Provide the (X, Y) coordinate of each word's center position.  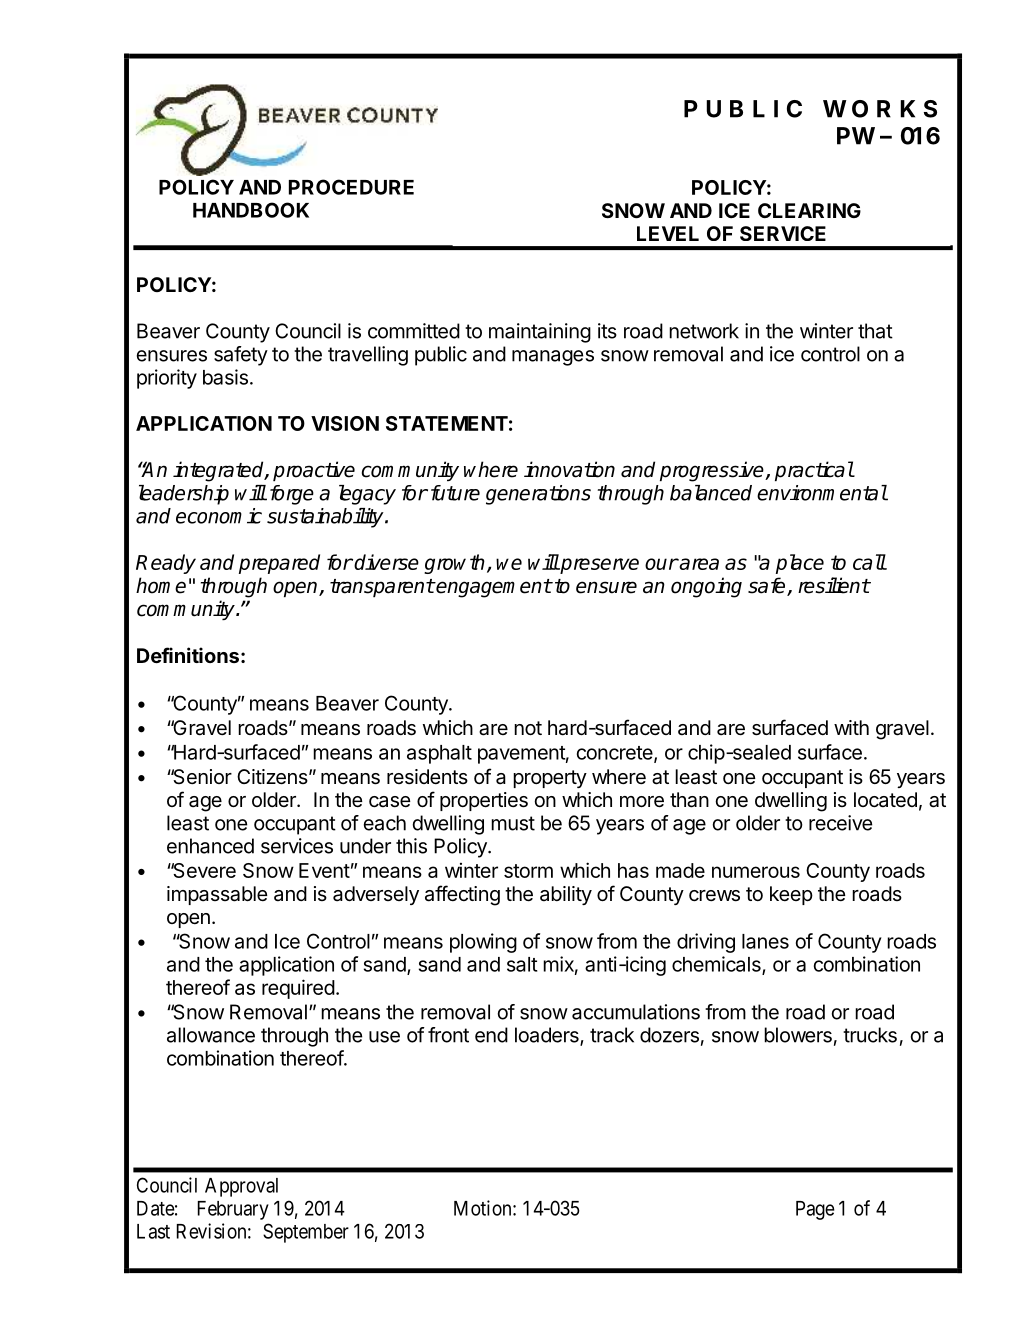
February (233, 1210)
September (306, 1233)
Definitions (188, 655)
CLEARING (809, 210)
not (528, 728)
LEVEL (668, 233)
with (851, 727)
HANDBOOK (251, 210)
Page (815, 1210)
